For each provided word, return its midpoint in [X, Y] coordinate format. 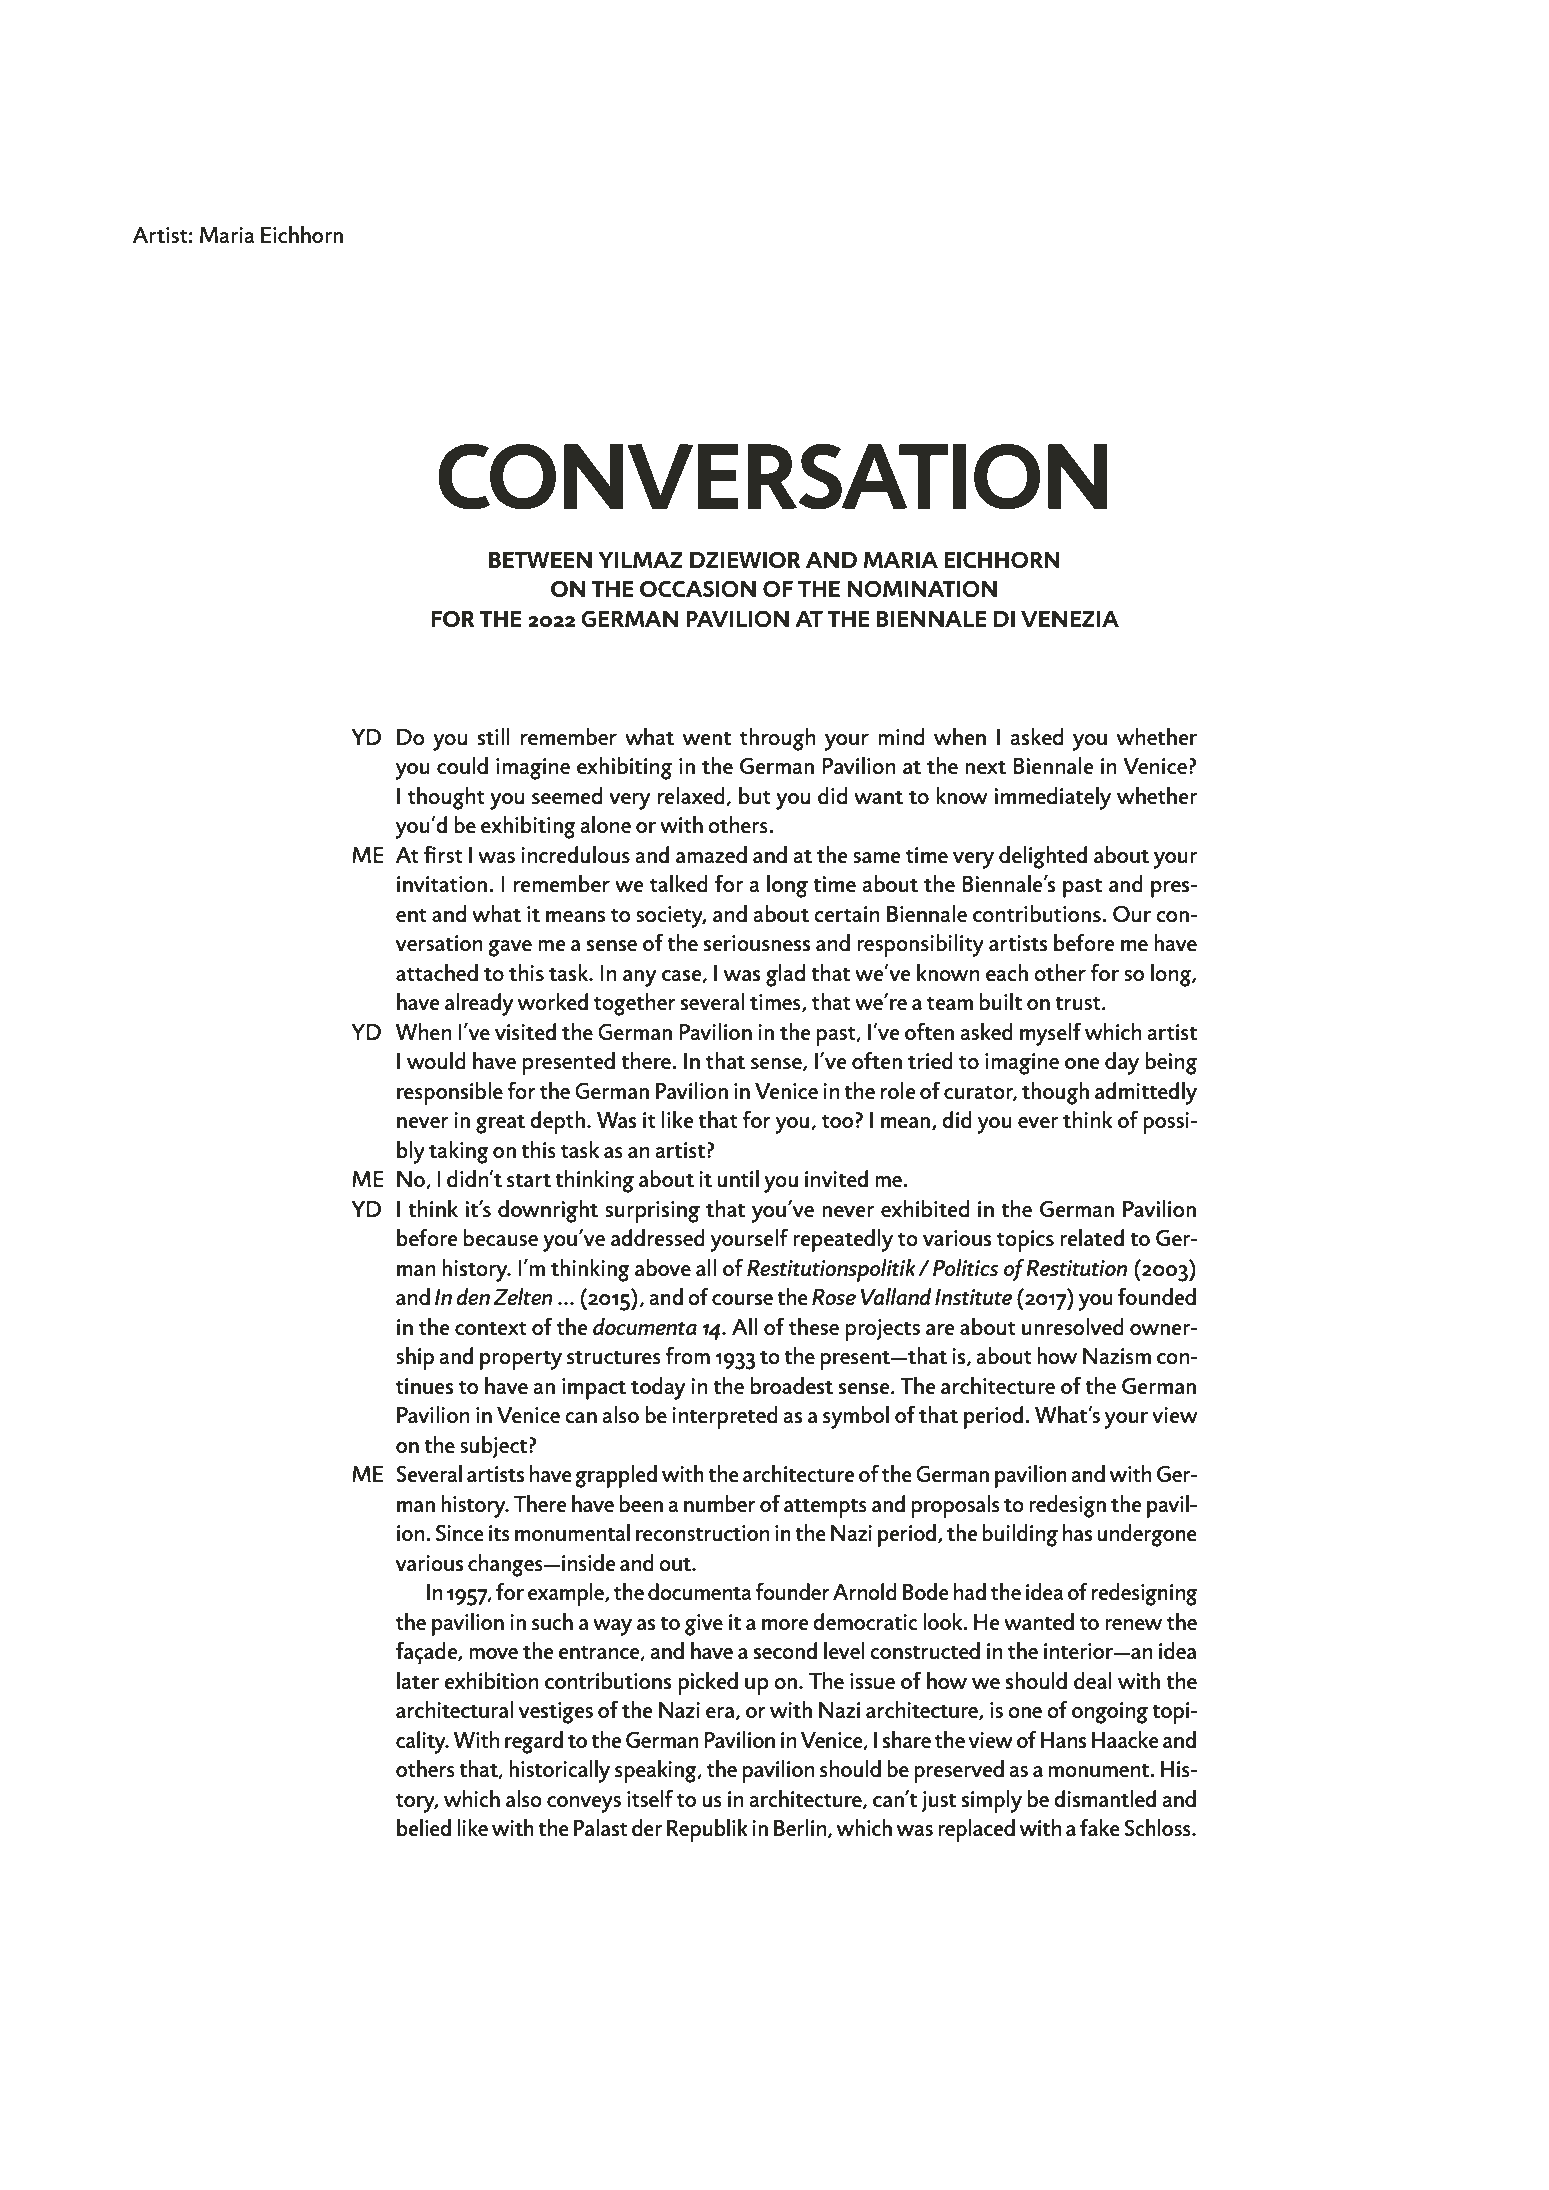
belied [424, 1827]
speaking [657, 1771]
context [491, 1328]
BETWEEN [540, 559]
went [707, 738]
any [640, 978]
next [985, 767]
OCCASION [698, 588]
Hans [1063, 1740]
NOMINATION [922, 588]
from [687, 1355]
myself [1050, 1034]
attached [437, 972]
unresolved [1073, 1326]
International [242, 146]
